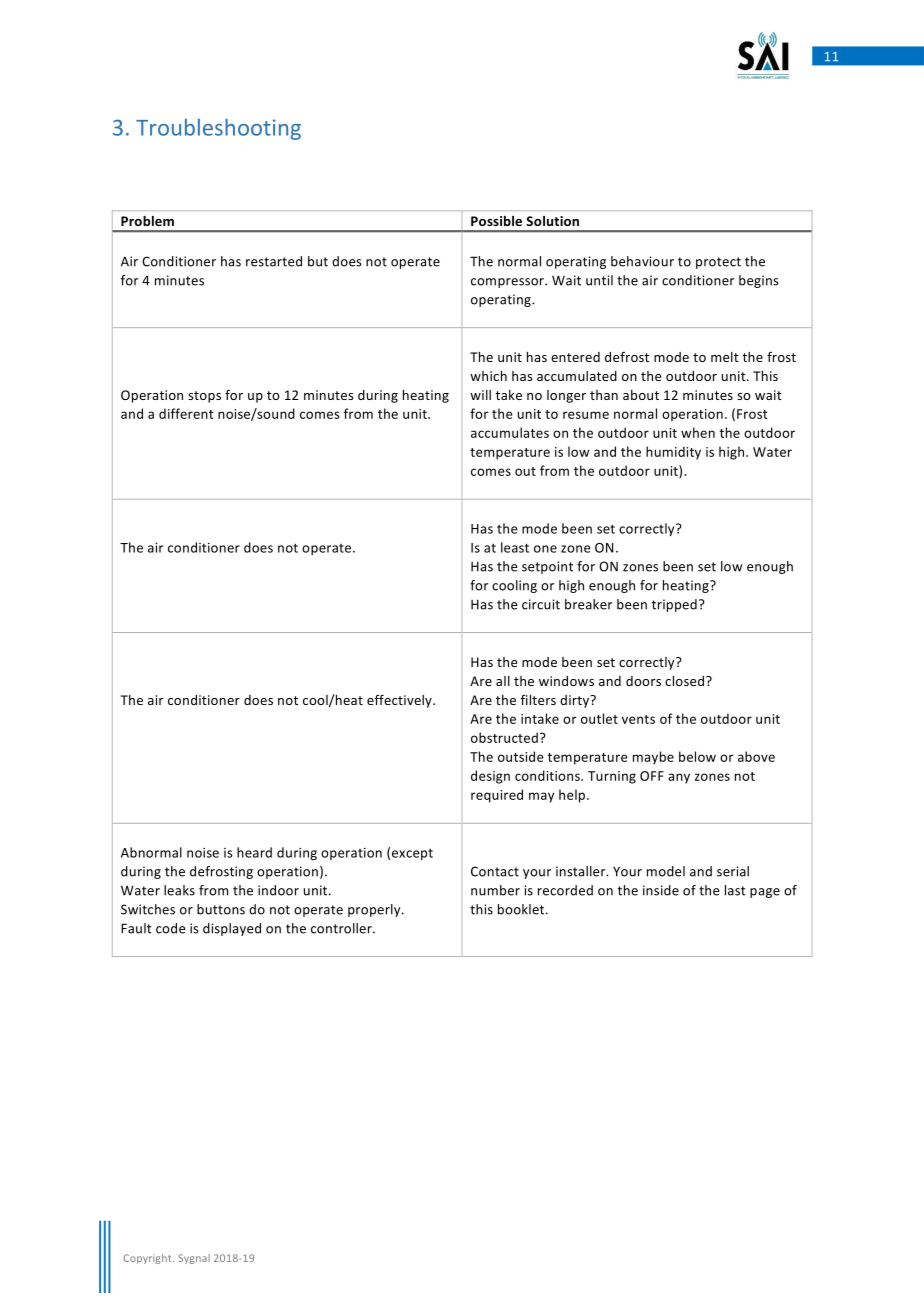 The height and width of the screenshot is (1308, 924). Describe the element at coordinates (686, 681) in the screenshot. I see `closed` at that location.
